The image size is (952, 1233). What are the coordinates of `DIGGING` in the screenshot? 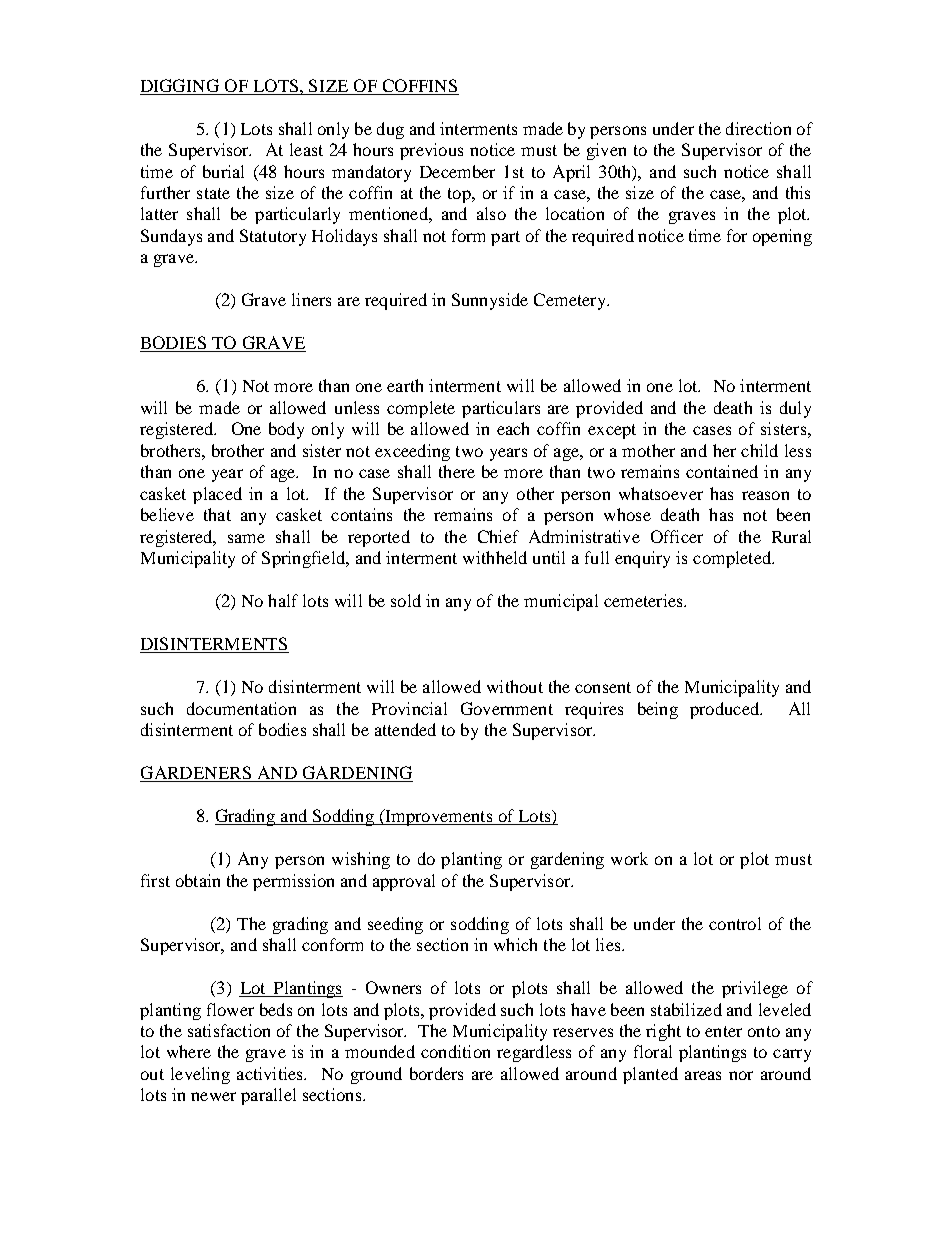 It's located at (180, 85).
